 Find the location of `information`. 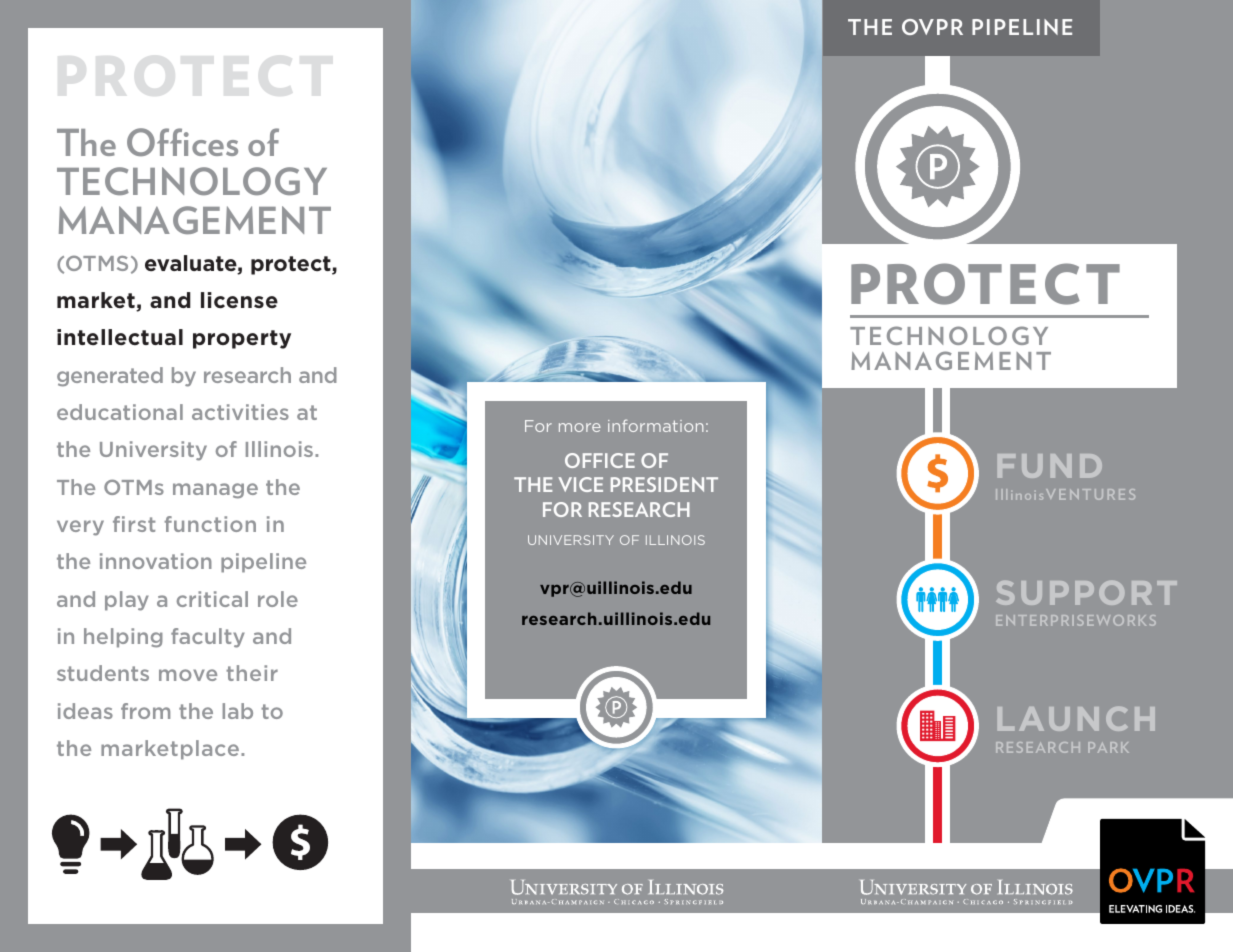

information is located at coordinates (655, 425).
